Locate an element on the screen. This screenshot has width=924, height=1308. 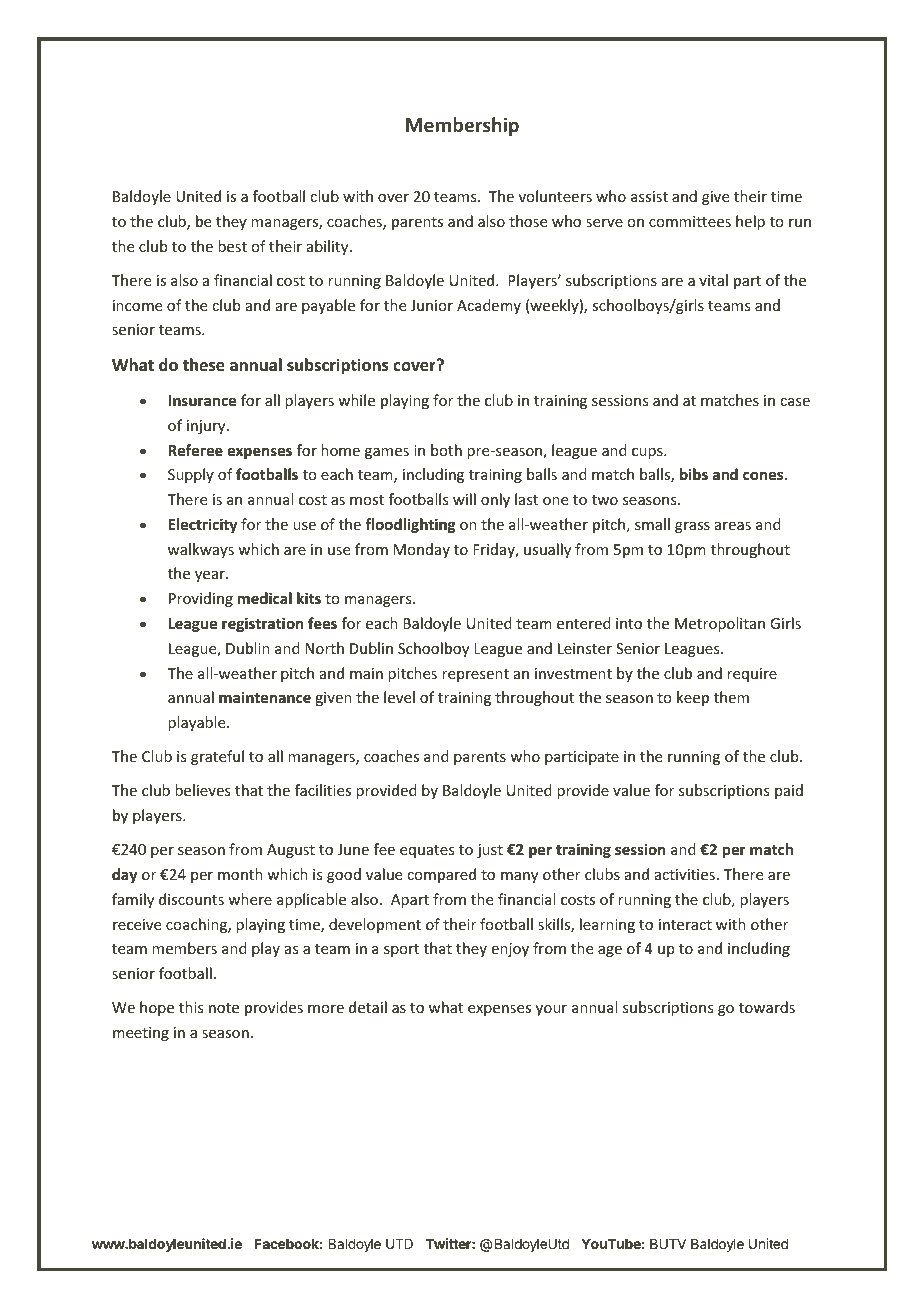
areas is located at coordinates (733, 526).
